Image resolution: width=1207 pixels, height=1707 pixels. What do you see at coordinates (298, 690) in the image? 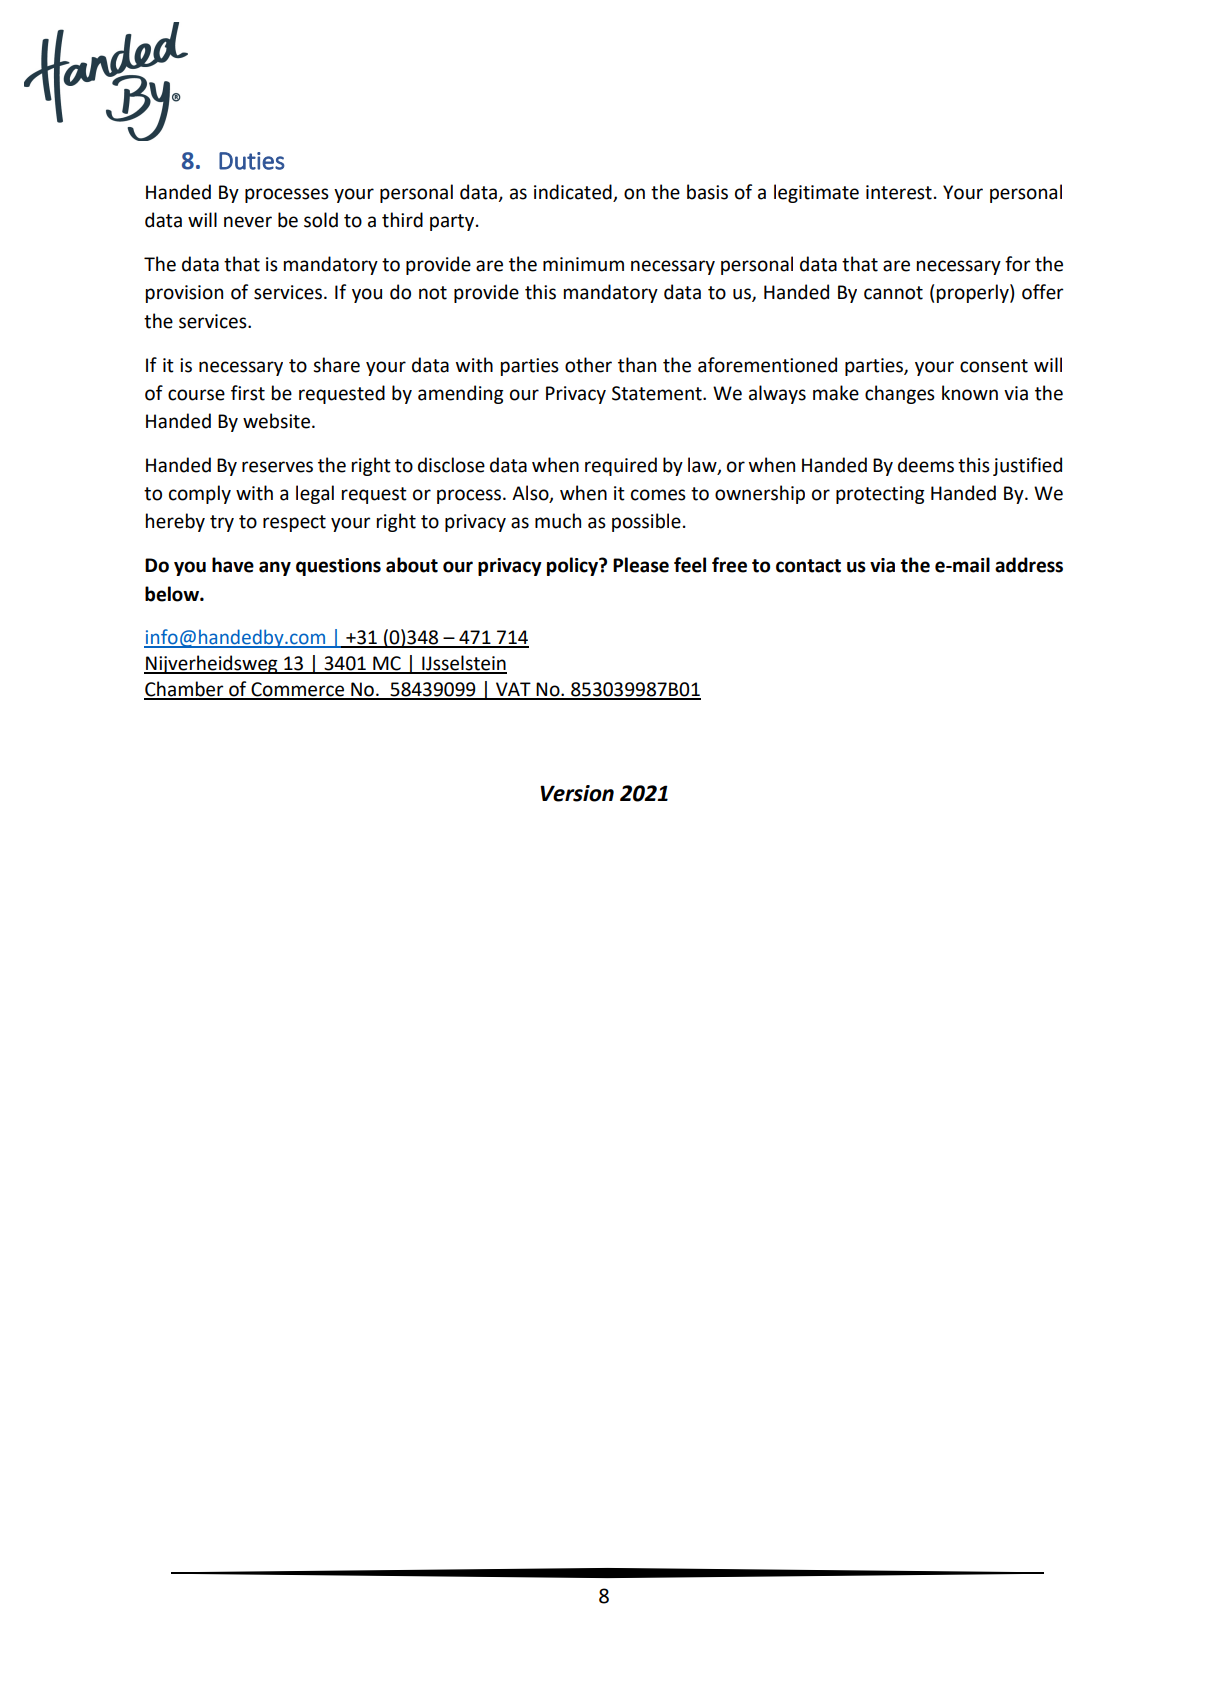
I see `Commerce` at bounding box center [298, 690].
